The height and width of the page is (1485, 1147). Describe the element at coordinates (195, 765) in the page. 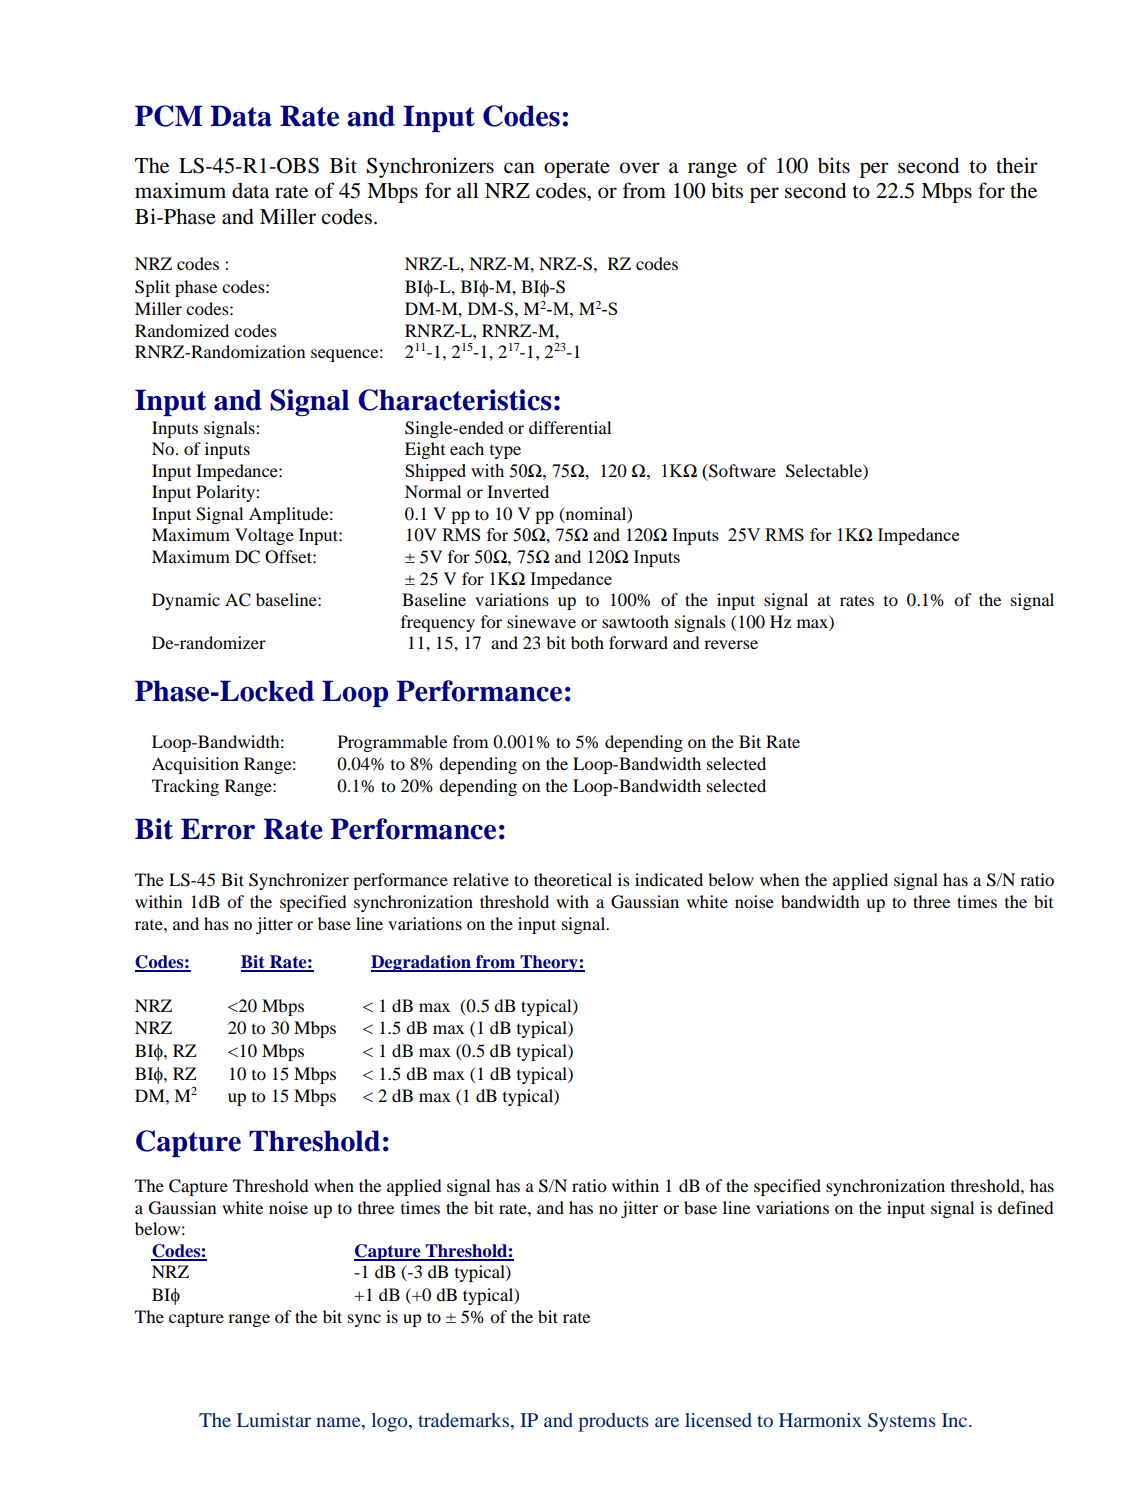

I see `Acquisition` at that location.
